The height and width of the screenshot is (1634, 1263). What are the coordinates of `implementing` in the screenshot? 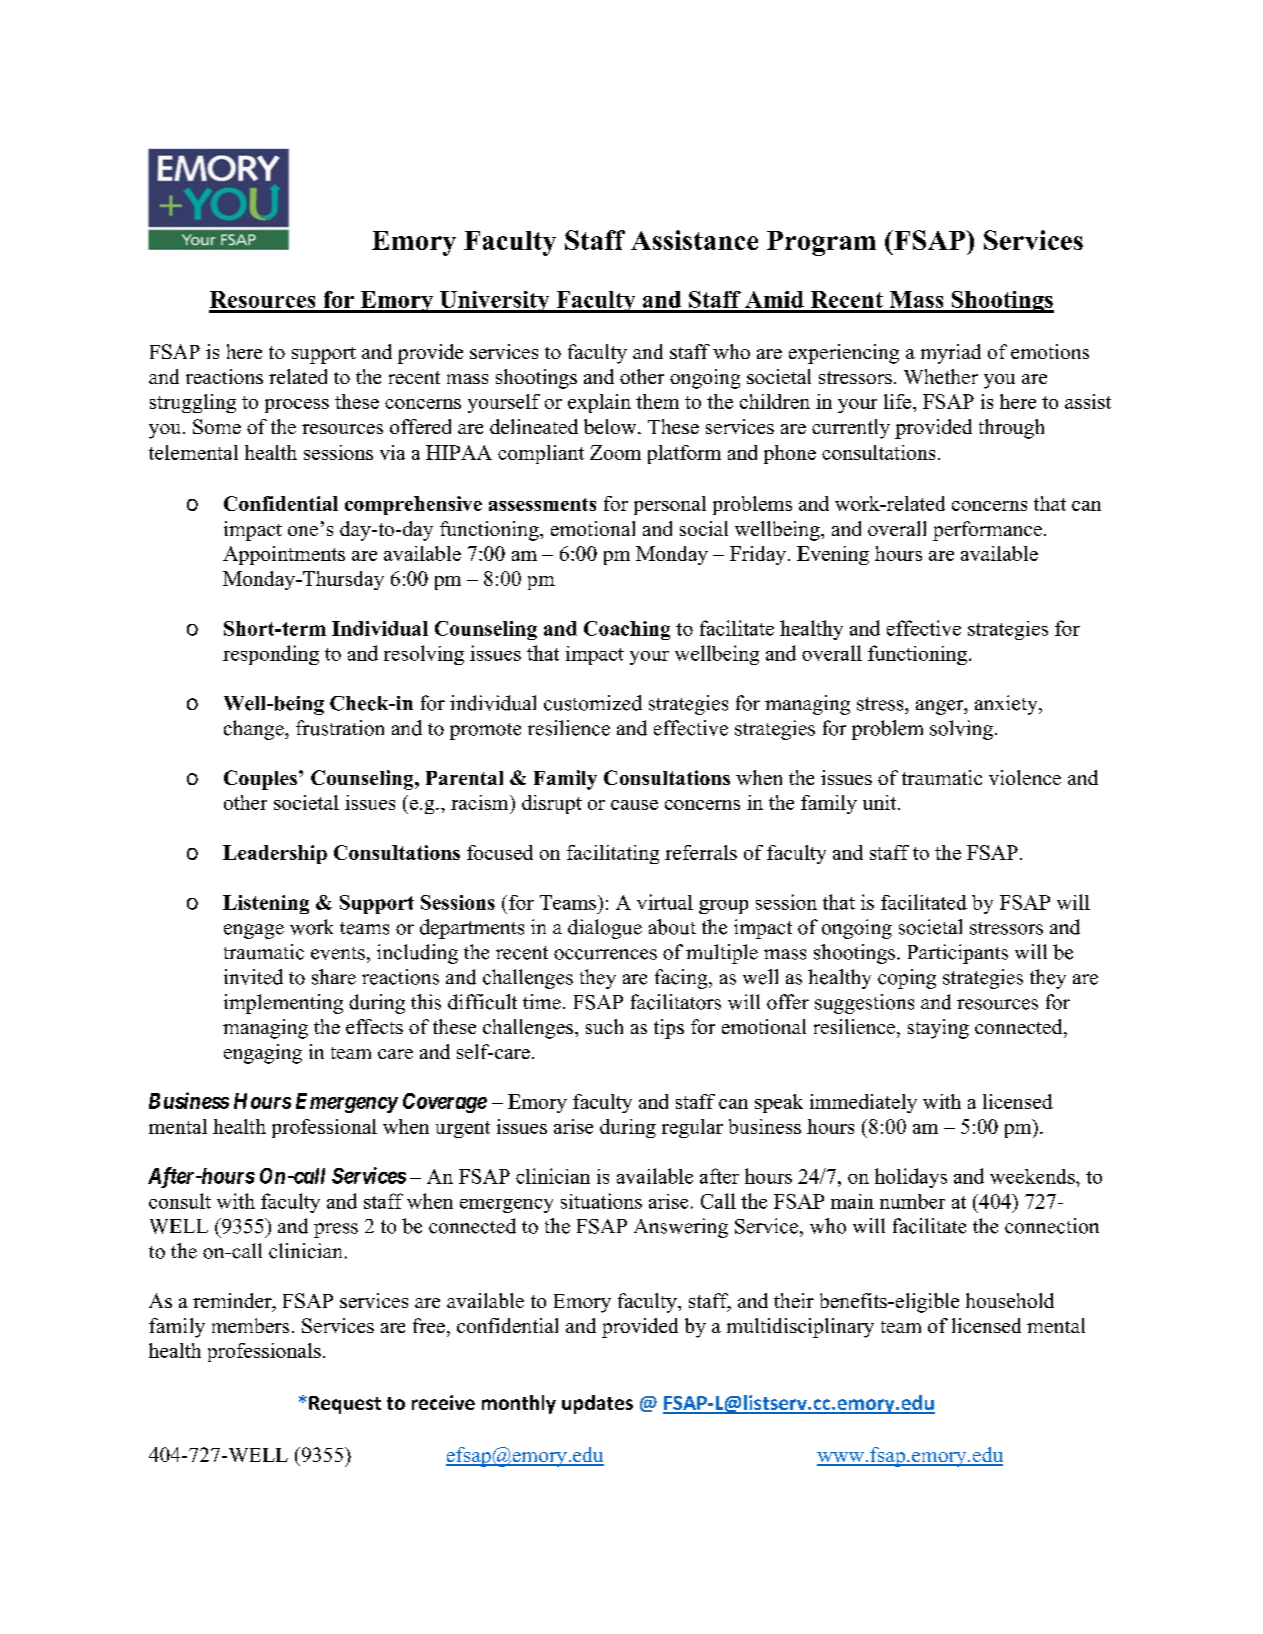 It's located at (283, 1004).
